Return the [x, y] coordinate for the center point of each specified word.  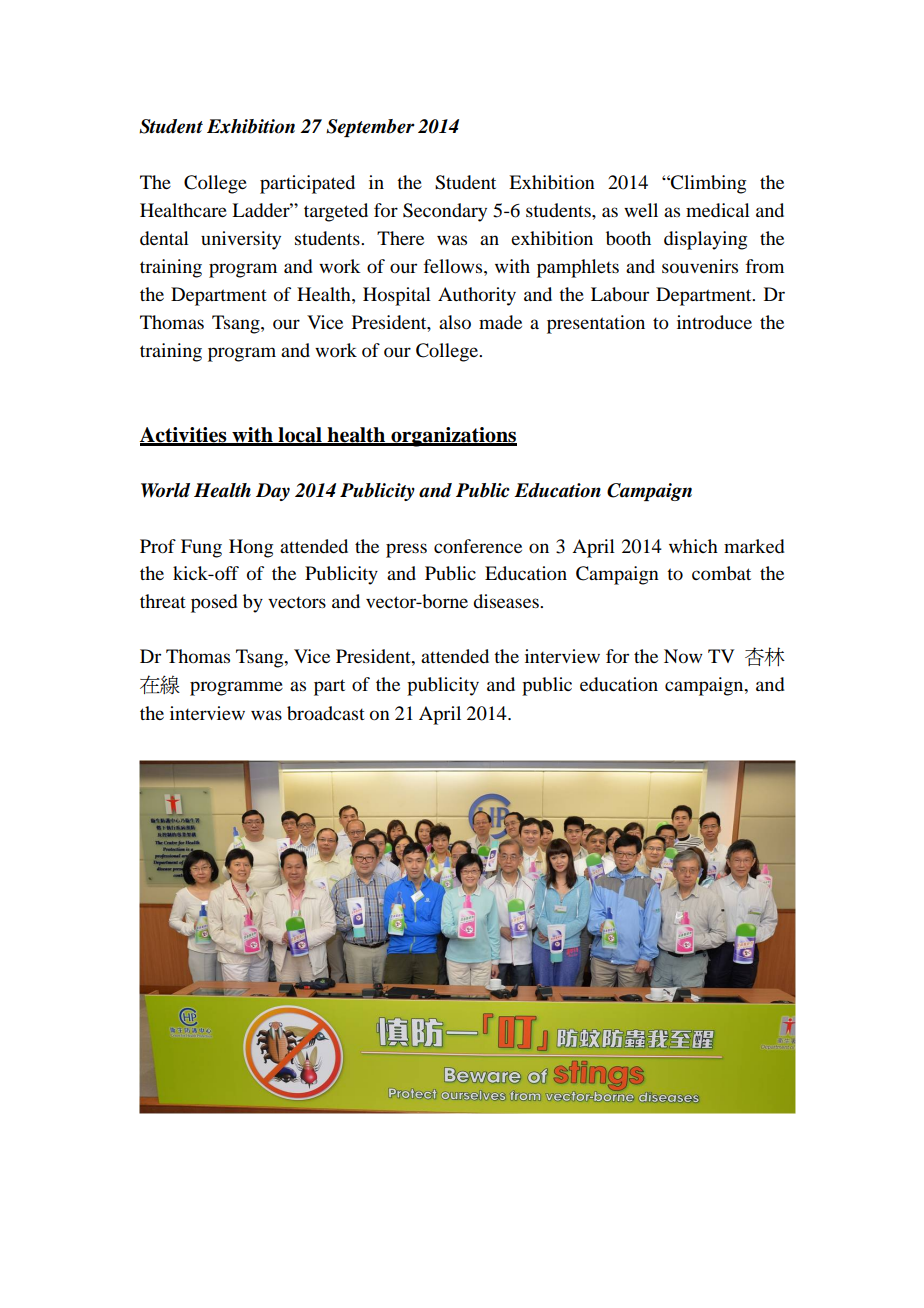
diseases [507, 601]
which [693, 546]
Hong [251, 548]
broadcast [326, 713]
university [241, 240]
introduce [714, 322]
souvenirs [700, 266]
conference [478, 546]
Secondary [445, 212]
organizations [453, 437]
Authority [477, 296]
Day [273, 492]
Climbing [707, 184]
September [370, 128]
